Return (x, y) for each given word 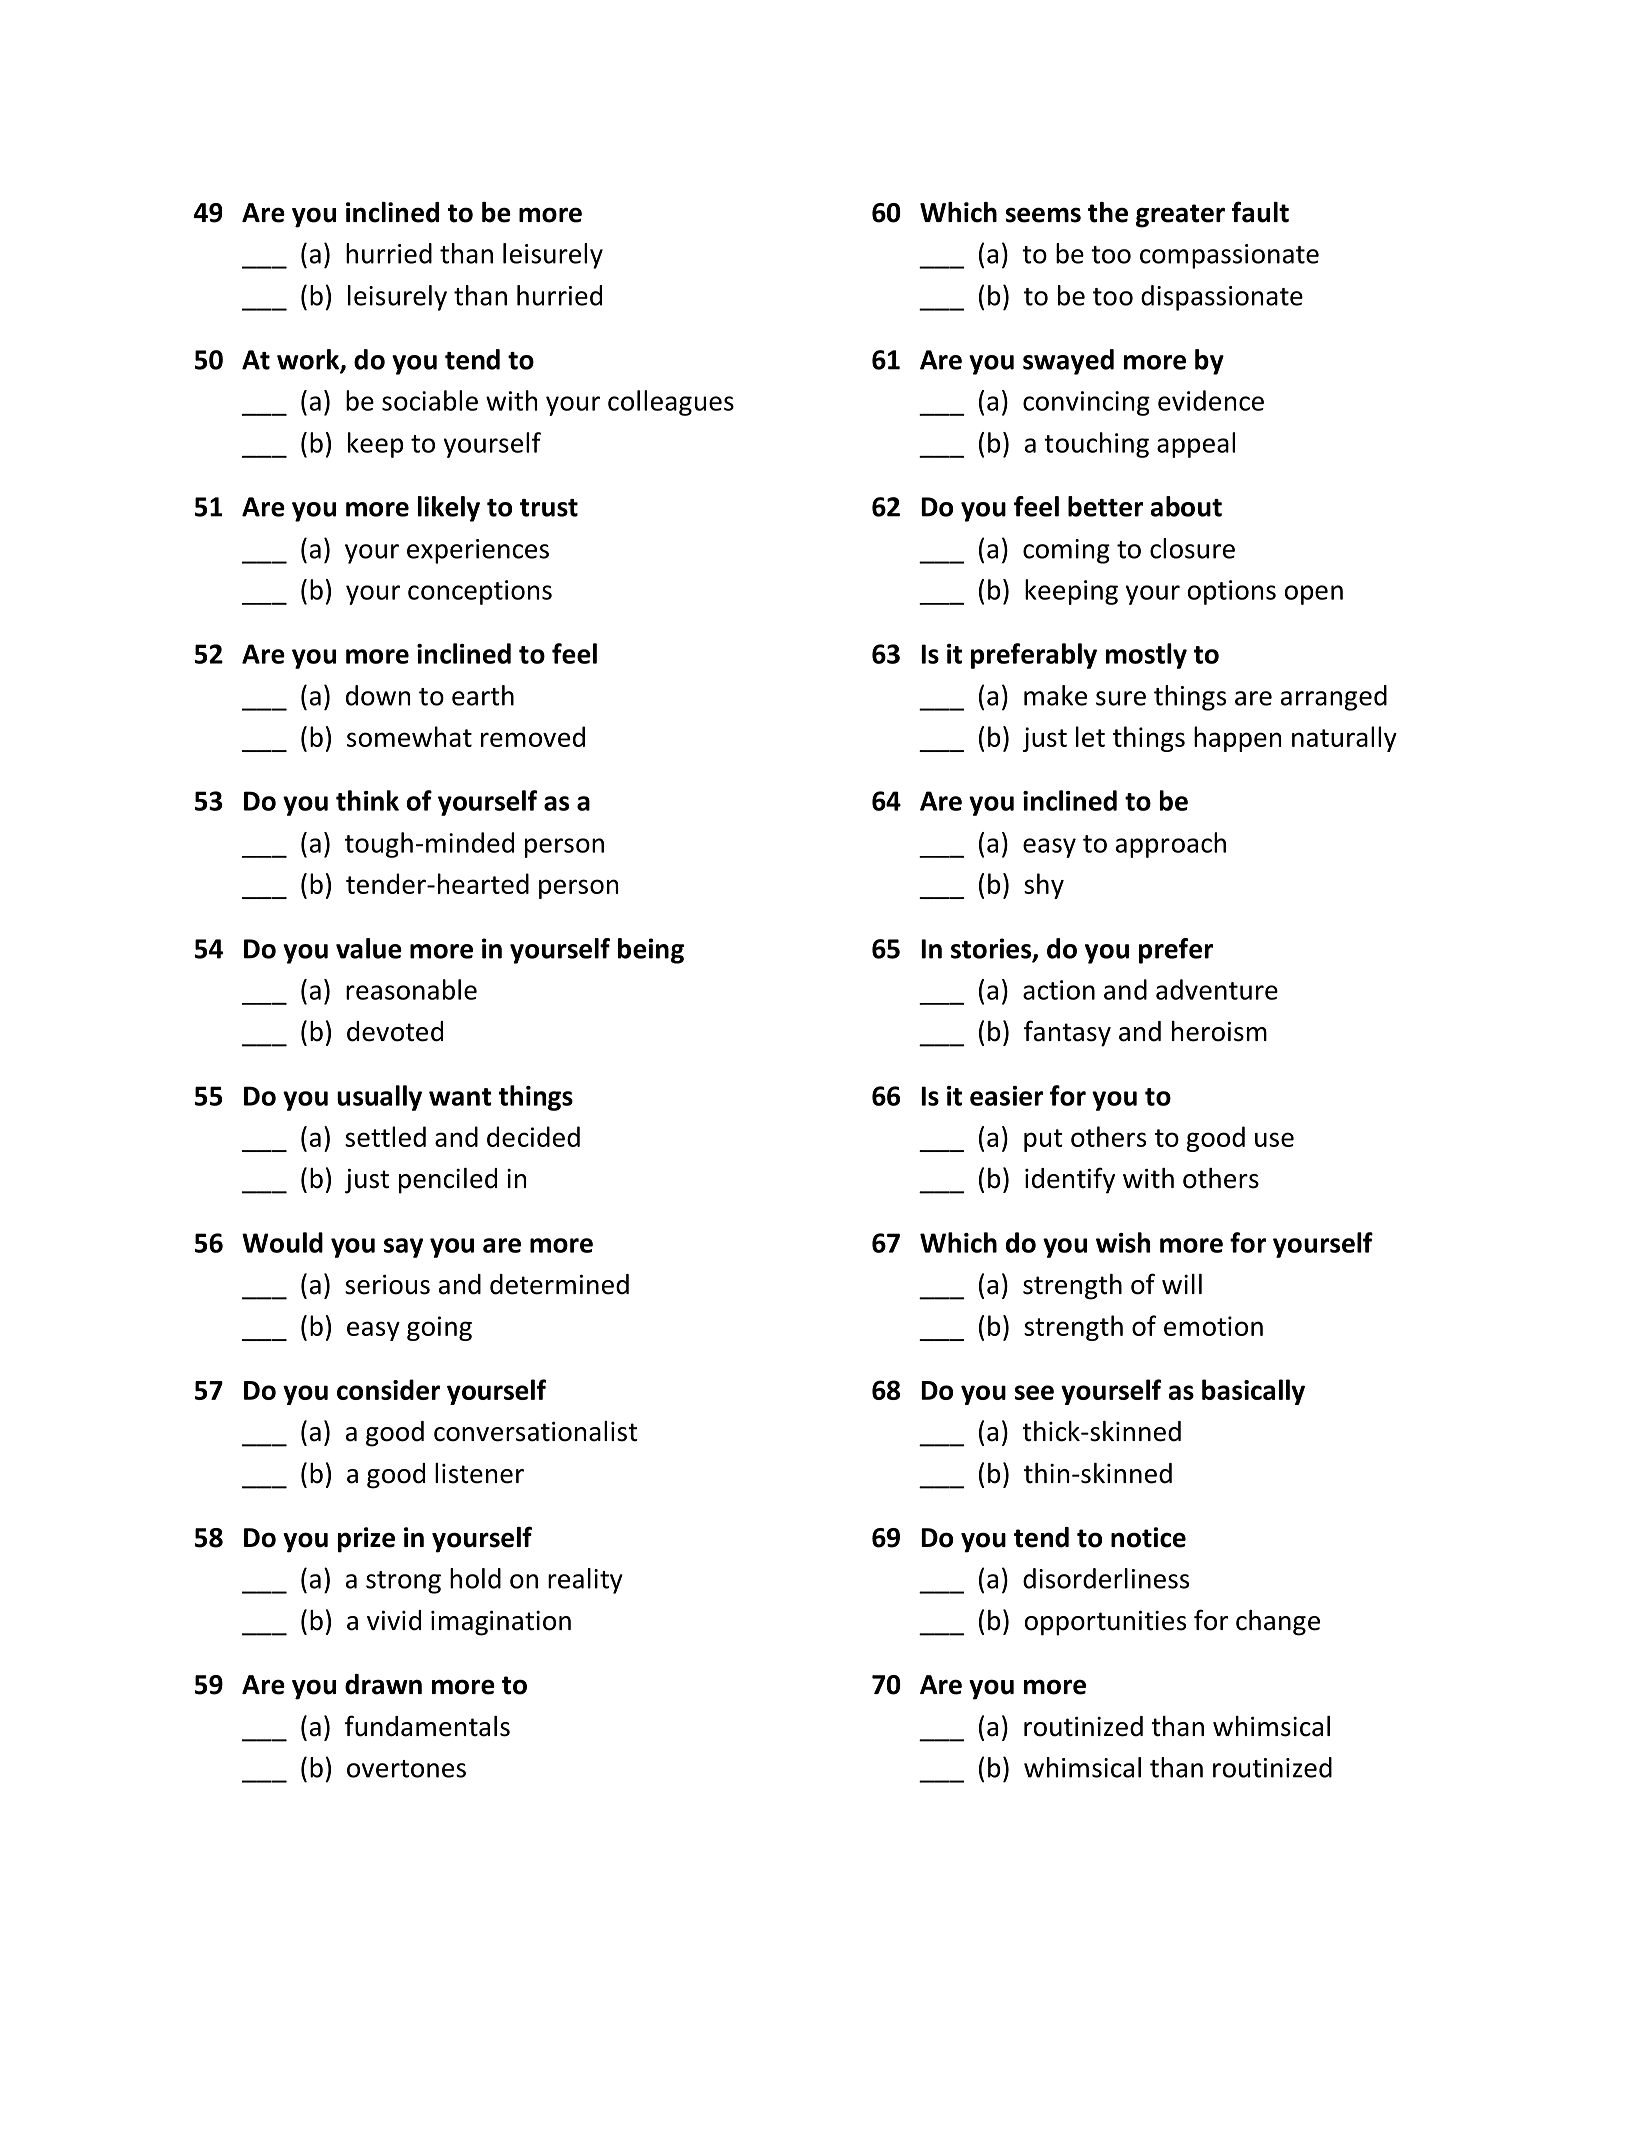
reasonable (411, 989)
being (651, 951)
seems (1043, 215)
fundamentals (427, 1726)
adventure (1217, 989)
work (309, 360)
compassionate (1229, 256)
